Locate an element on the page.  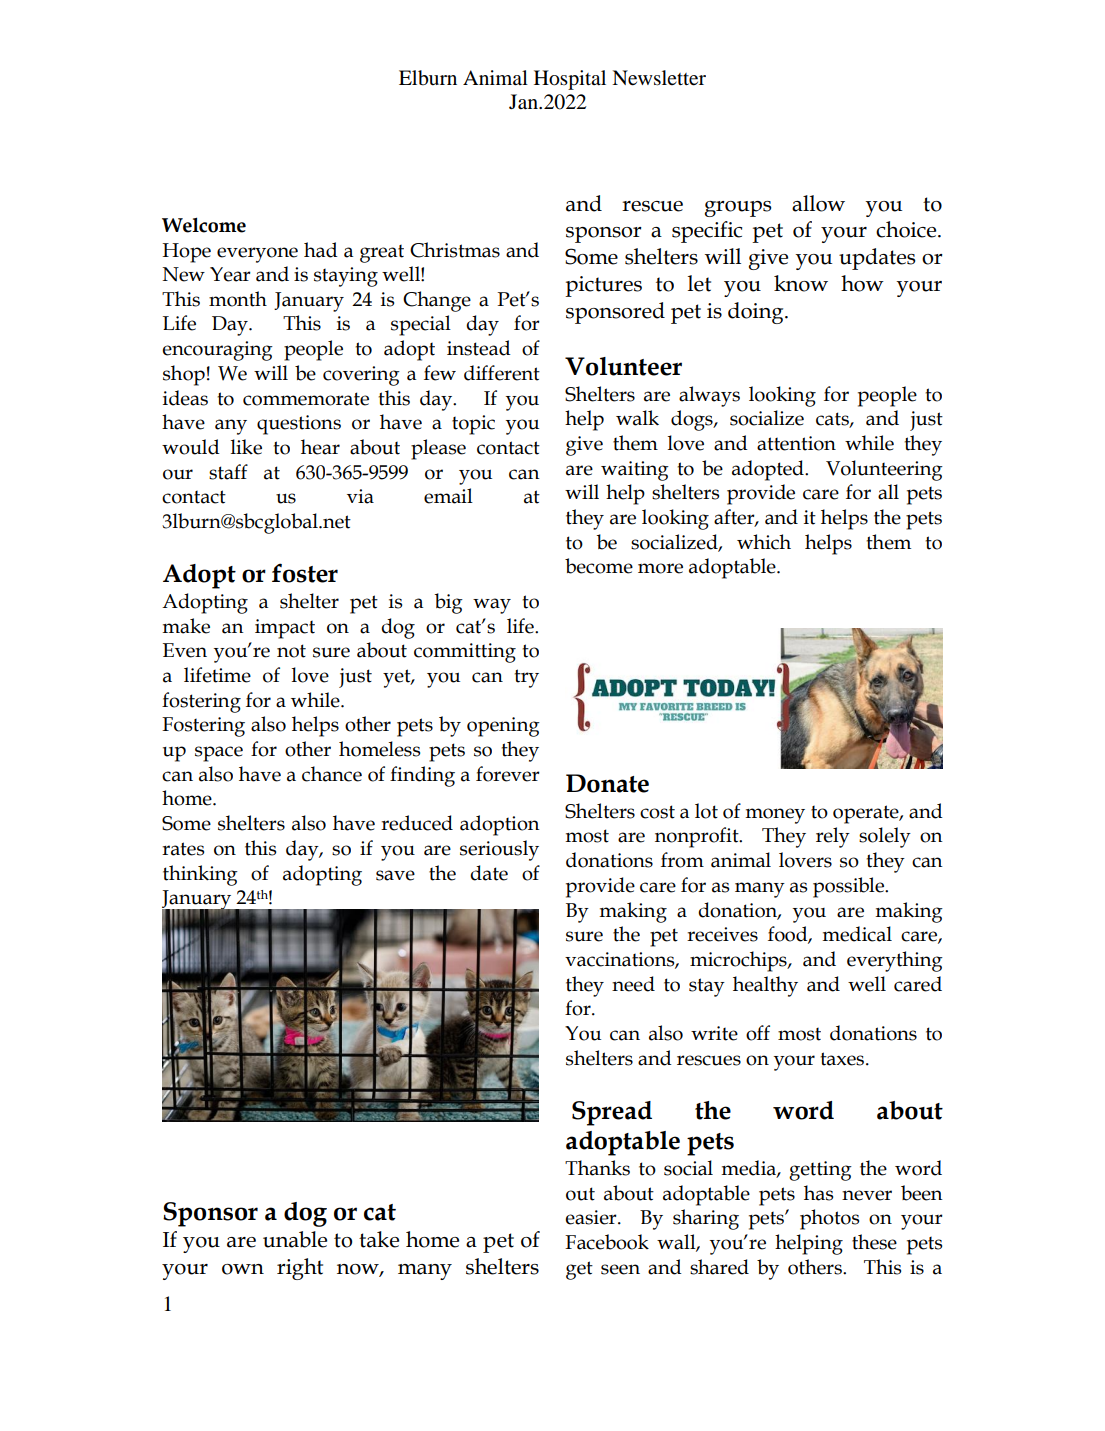
Hospital is located at coordinates (570, 80).
